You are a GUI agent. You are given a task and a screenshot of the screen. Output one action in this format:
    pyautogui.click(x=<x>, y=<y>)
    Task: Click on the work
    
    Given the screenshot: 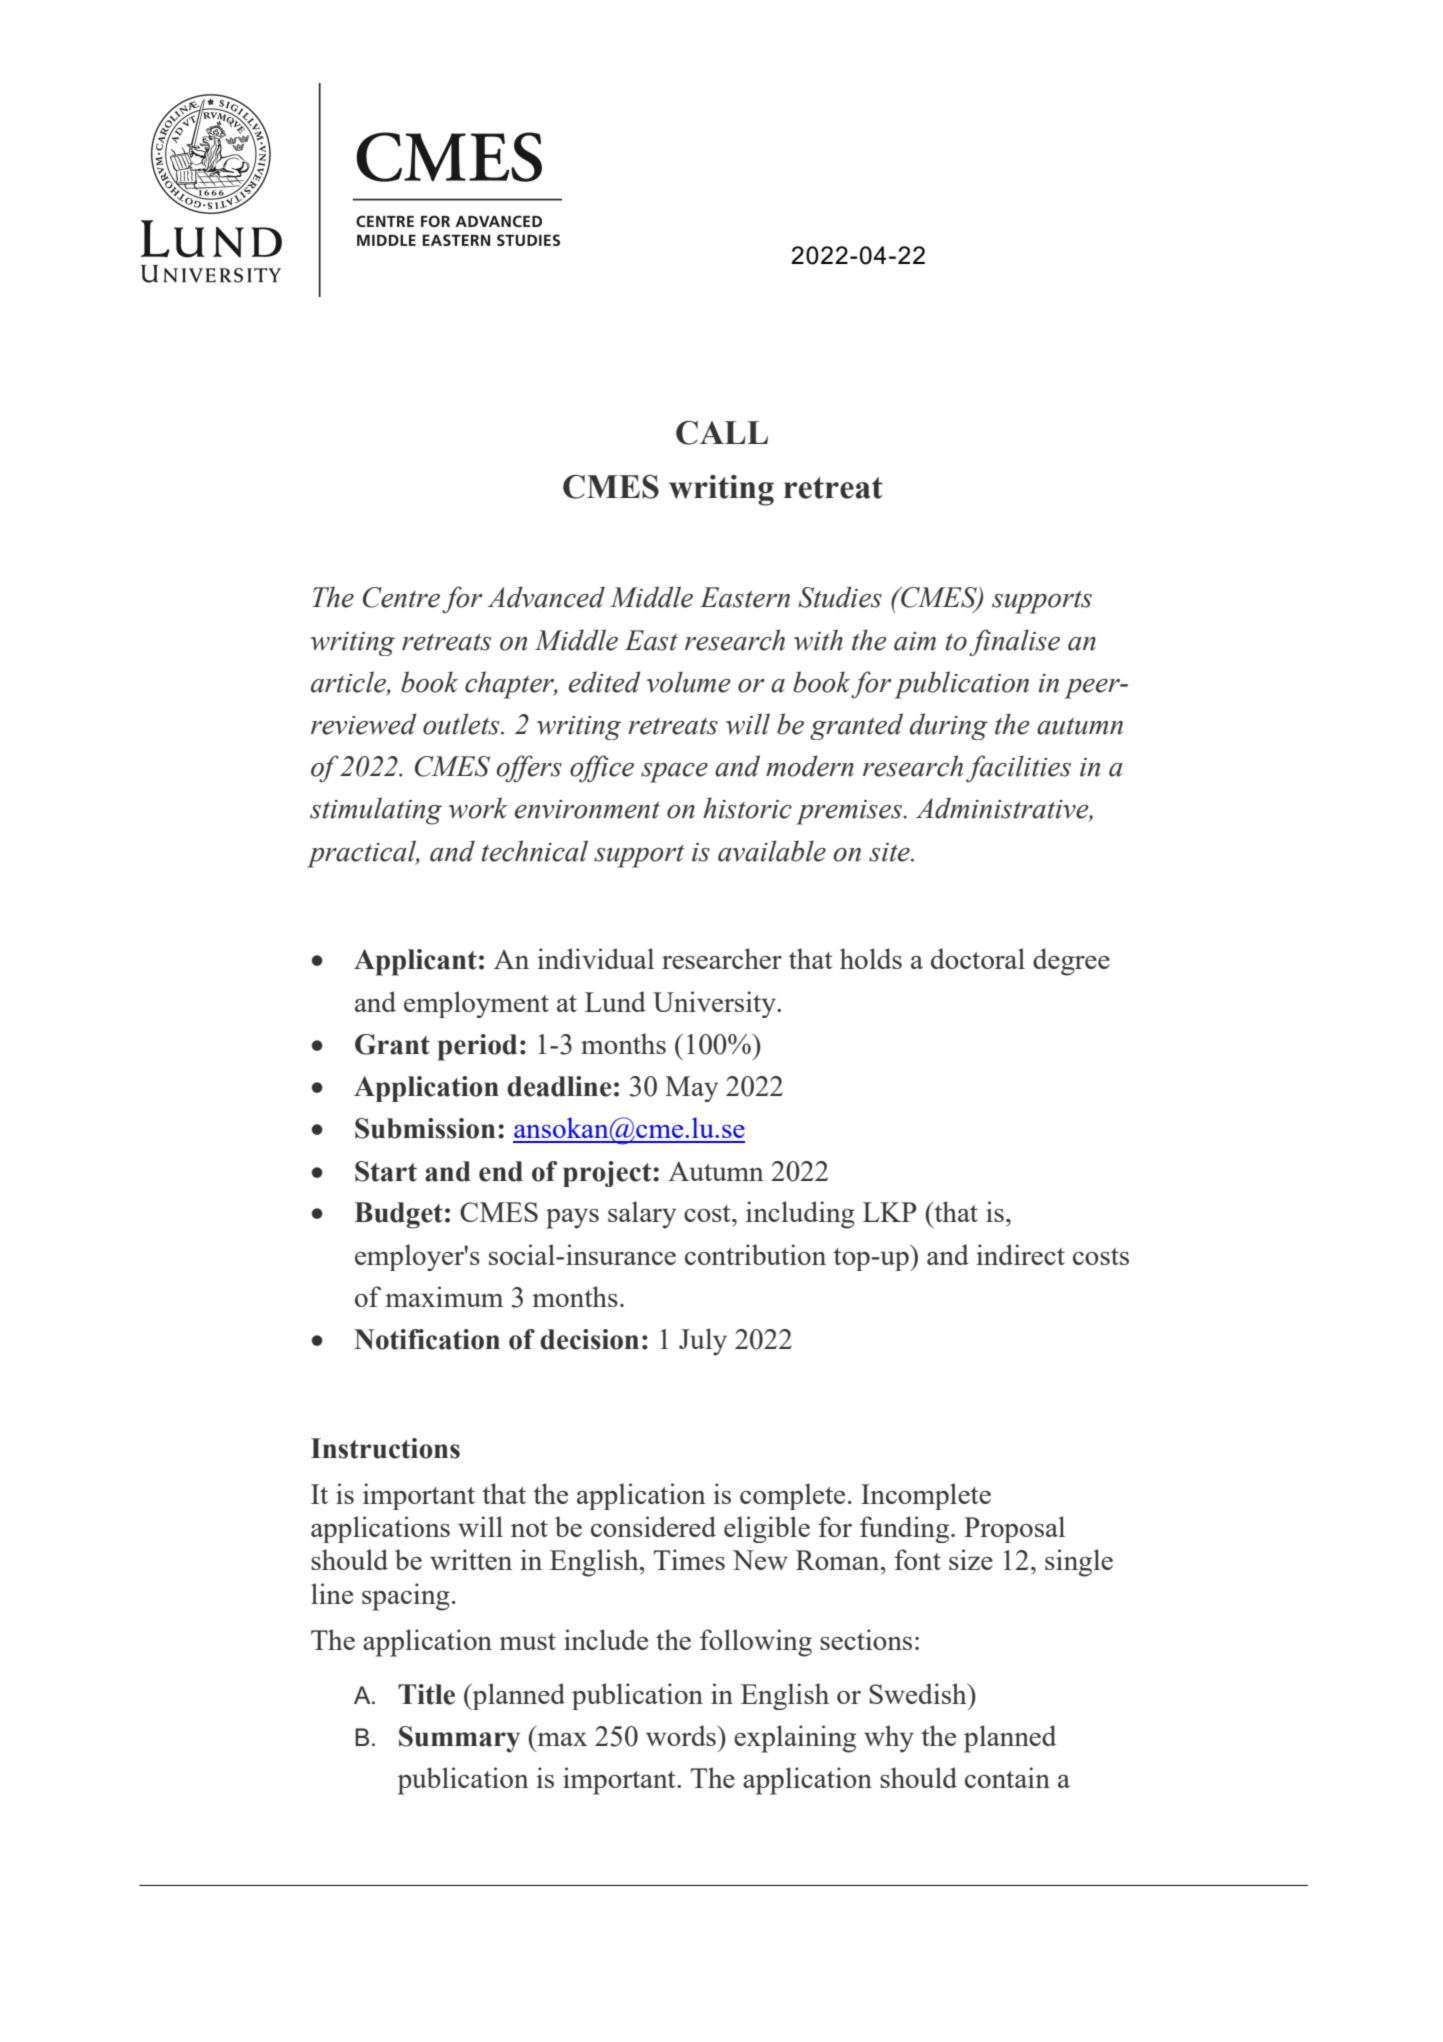 What is the action you would take?
    pyautogui.click(x=478, y=808)
